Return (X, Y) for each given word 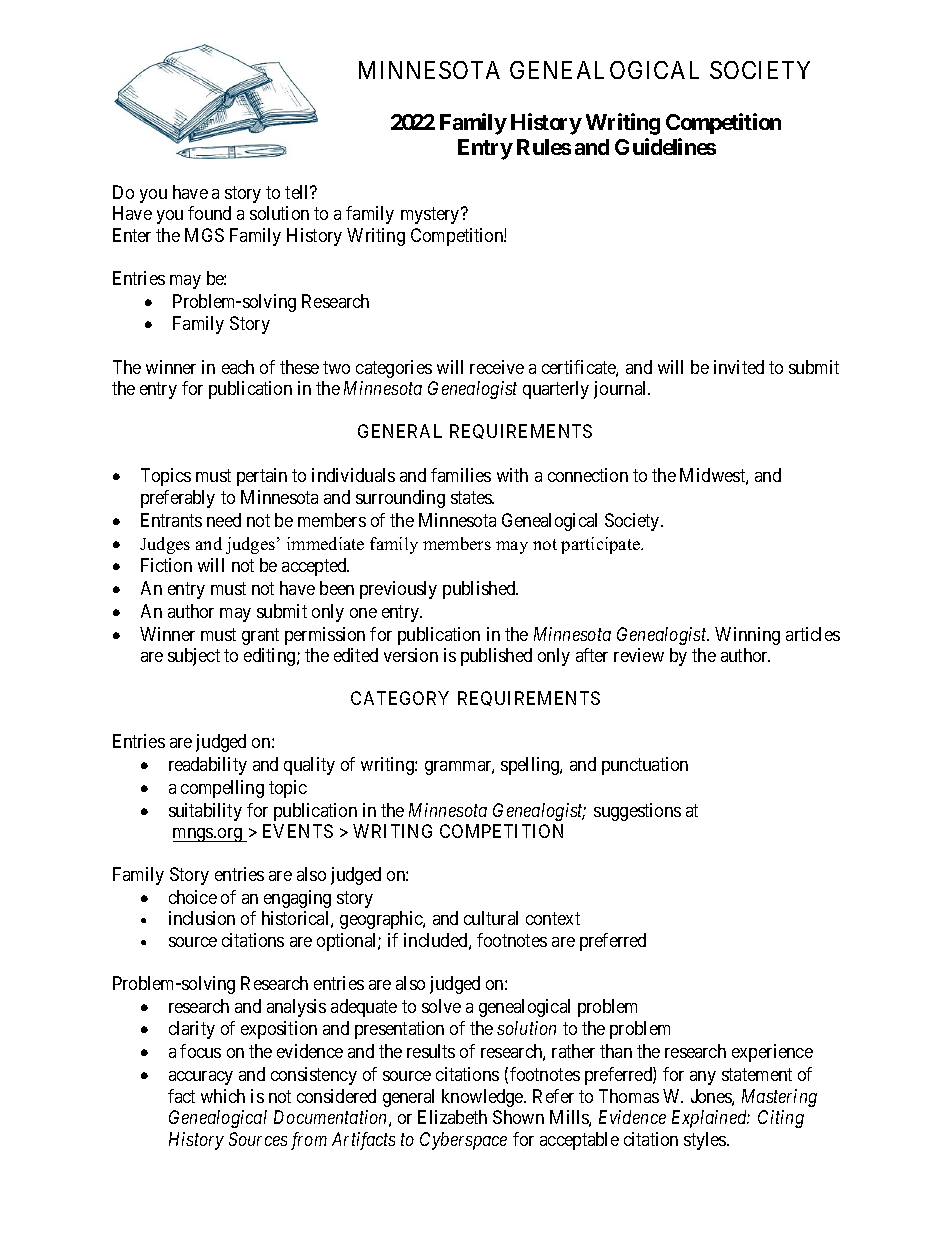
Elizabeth (452, 1117)
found (209, 213)
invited (739, 367)
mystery (431, 215)
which (223, 1096)
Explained (711, 1119)
